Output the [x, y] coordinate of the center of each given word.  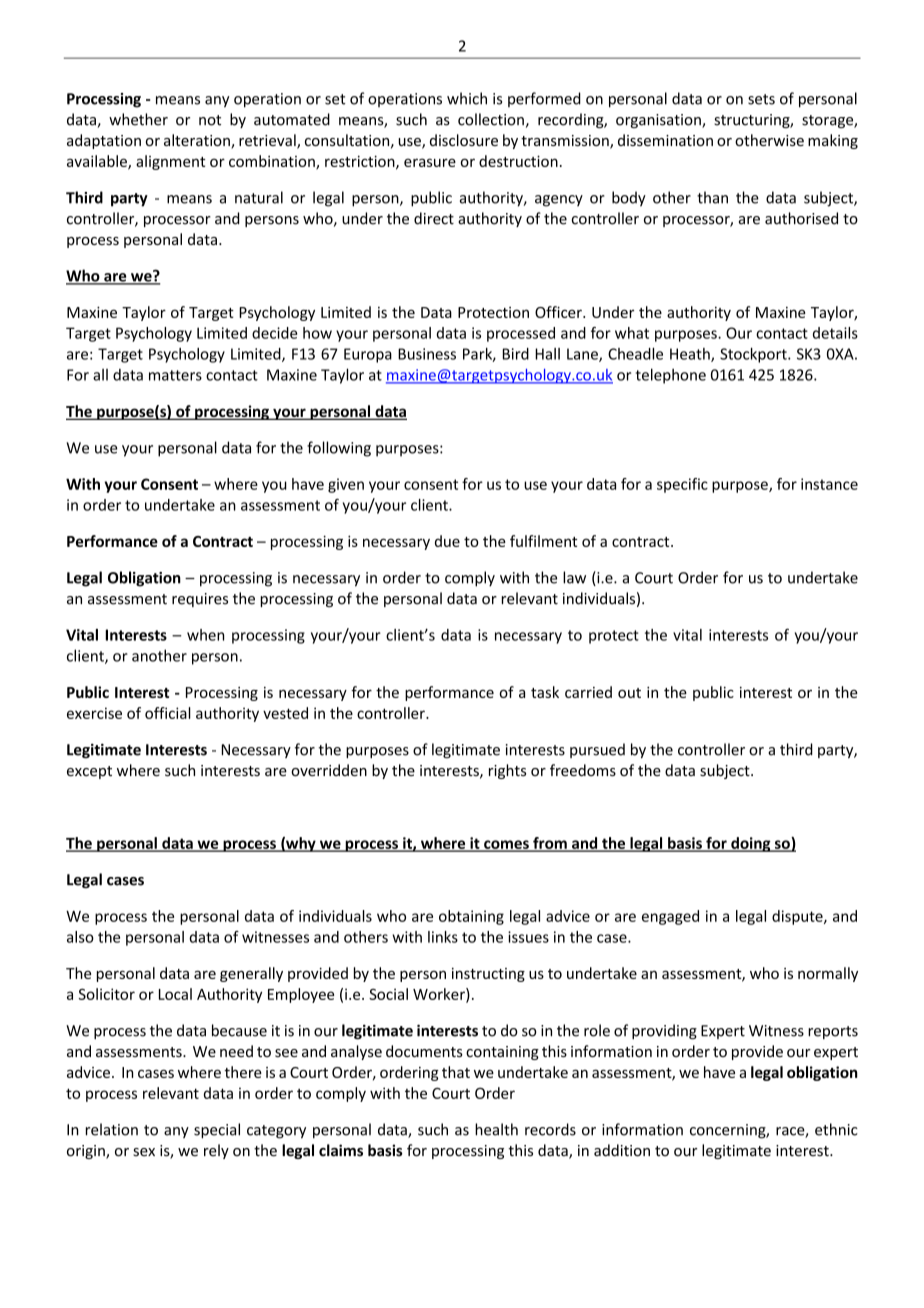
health [496, 1129]
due [447, 541]
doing [751, 844]
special [217, 1131]
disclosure [464, 140]
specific [682, 485]
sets [761, 99]
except [89, 772]
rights [507, 771]
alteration [198, 141]
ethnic [836, 1129]
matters [175, 375]
